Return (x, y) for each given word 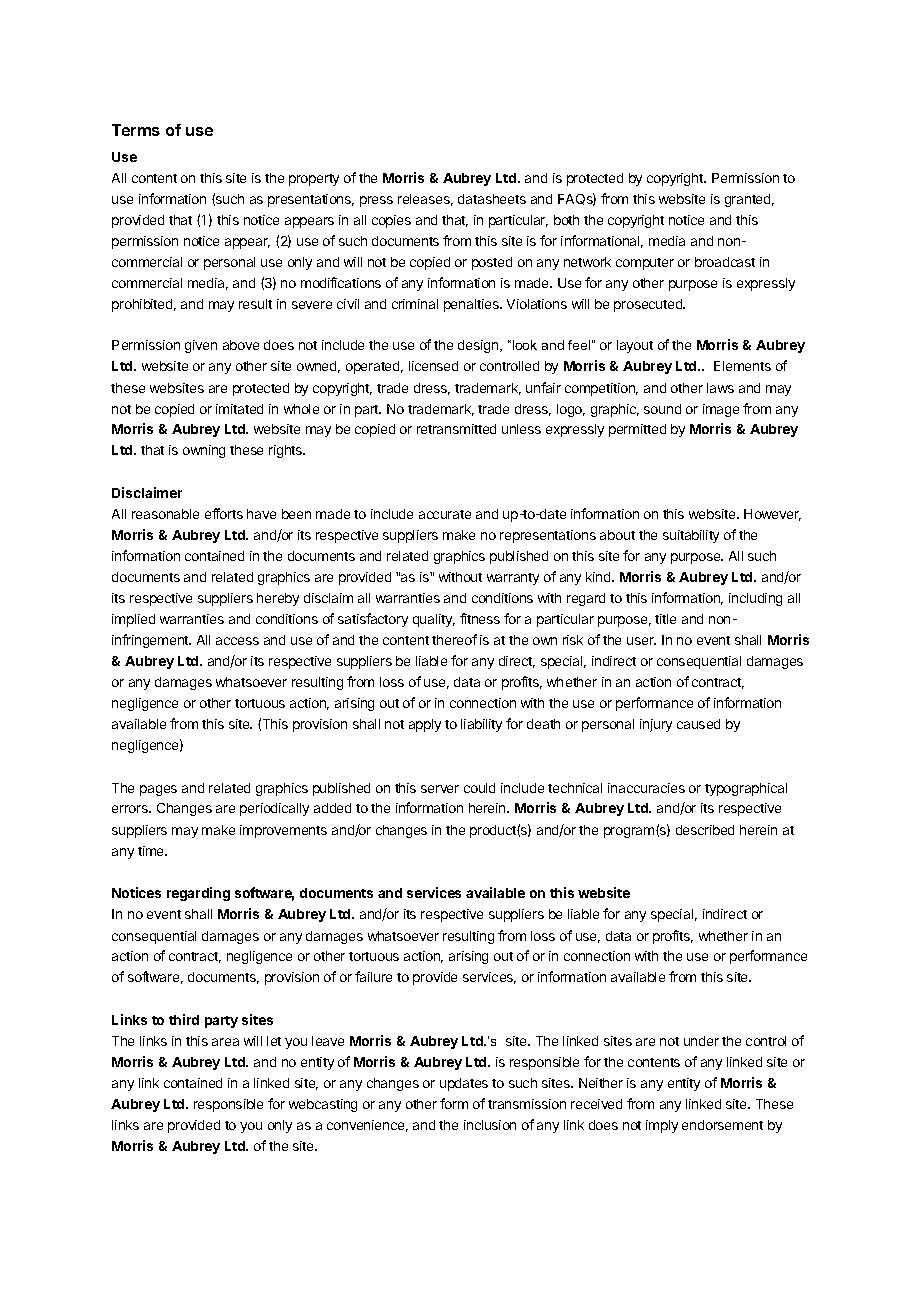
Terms (136, 130)
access (237, 641)
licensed (433, 366)
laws (720, 388)
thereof (454, 639)
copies (391, 221)
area (225, 1042)
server (440, 789)
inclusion (490, 1125)
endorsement (722, 1125)
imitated (239, 409)
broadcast (725, 262)
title (665, 619)
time (152, 851)
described (705, 830)
